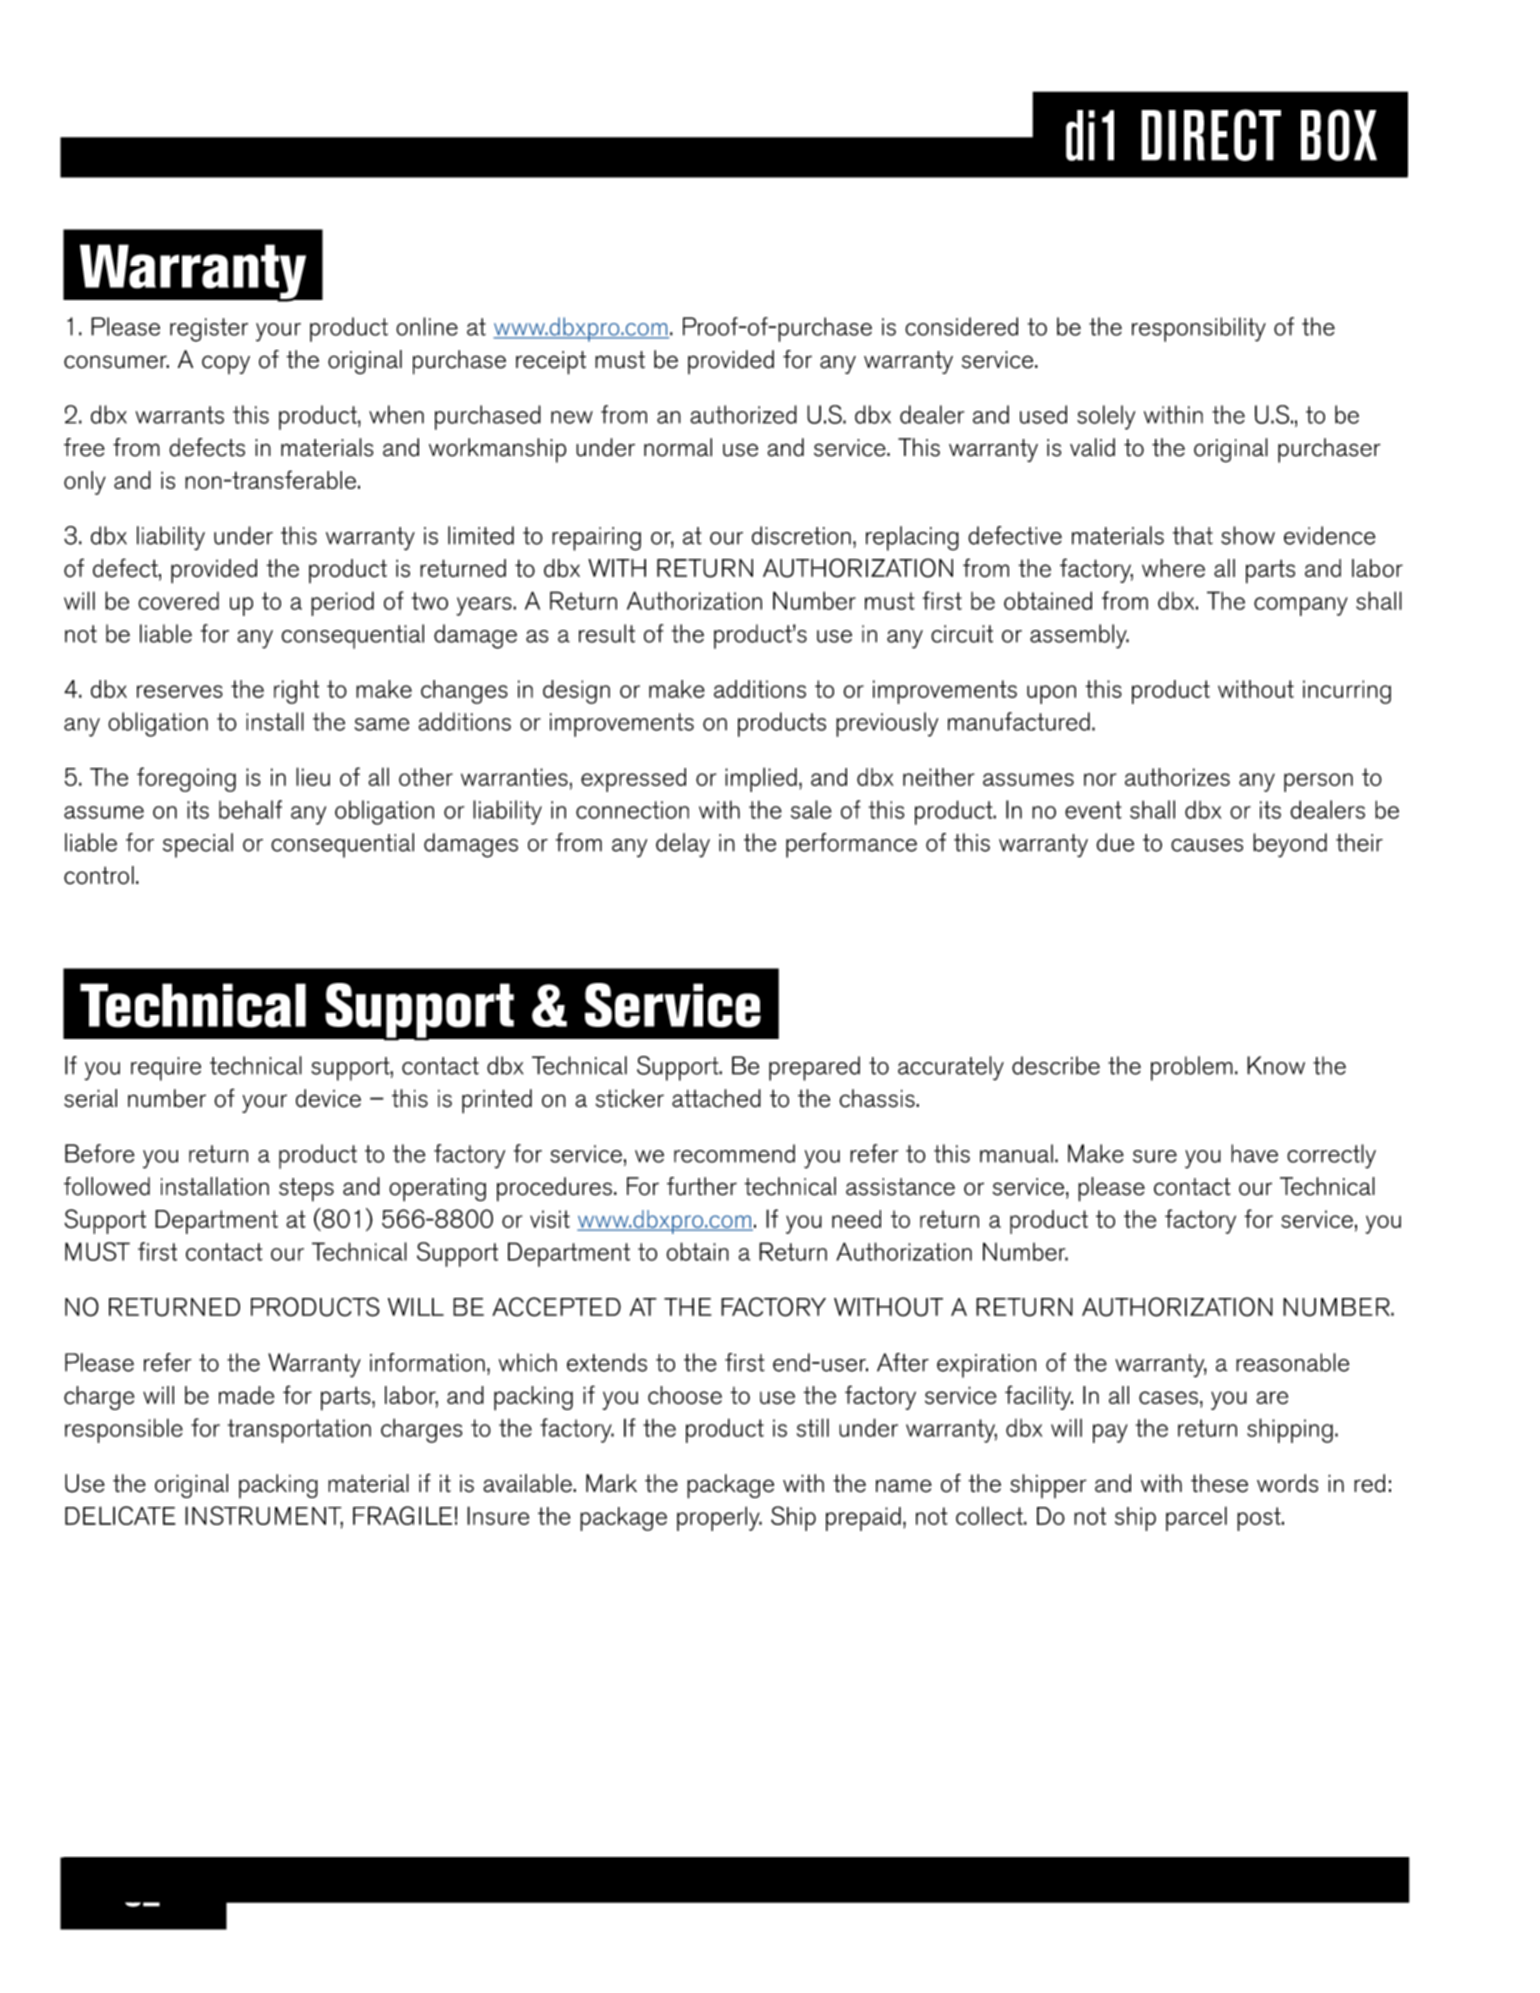 The height and width of the screenshot is (1993, 1540). What do you see at coordinates (1211, 135) in the screenshot?
I see `DIRECT` at bounding box center [1211, 135].
